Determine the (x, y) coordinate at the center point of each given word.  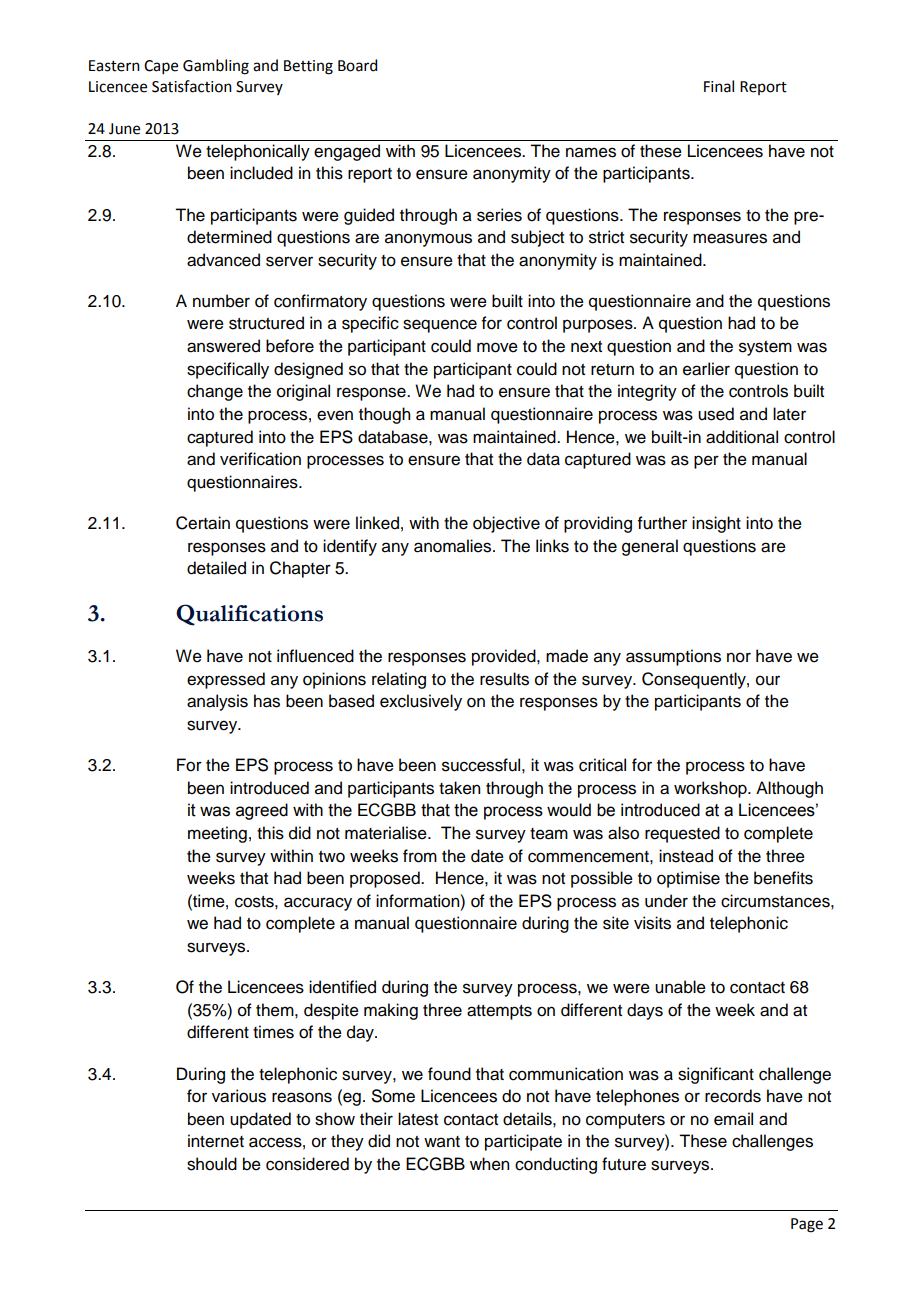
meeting (217, 834)
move (497, 347)
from (420, 856)
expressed (226, 680)
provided (505, 657)
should (212, 1164)
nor (739, 657)
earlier (706, 369)
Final (719, 86)
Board (357, 65)
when (489, 1164)
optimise (688, 879)
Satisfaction (192, 86)
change (215, 392)
